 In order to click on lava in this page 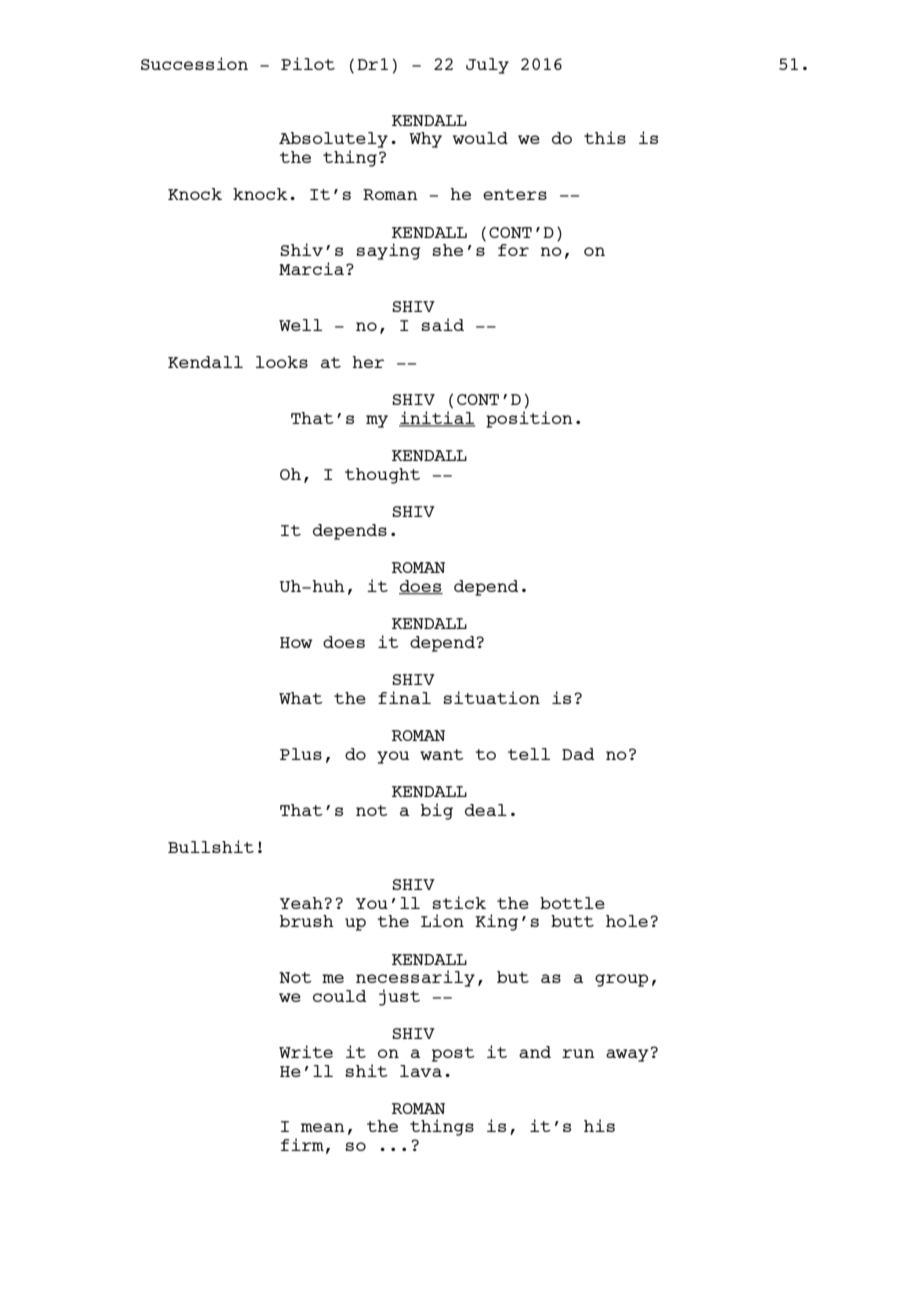, I will do `click(421, 1071)`.
